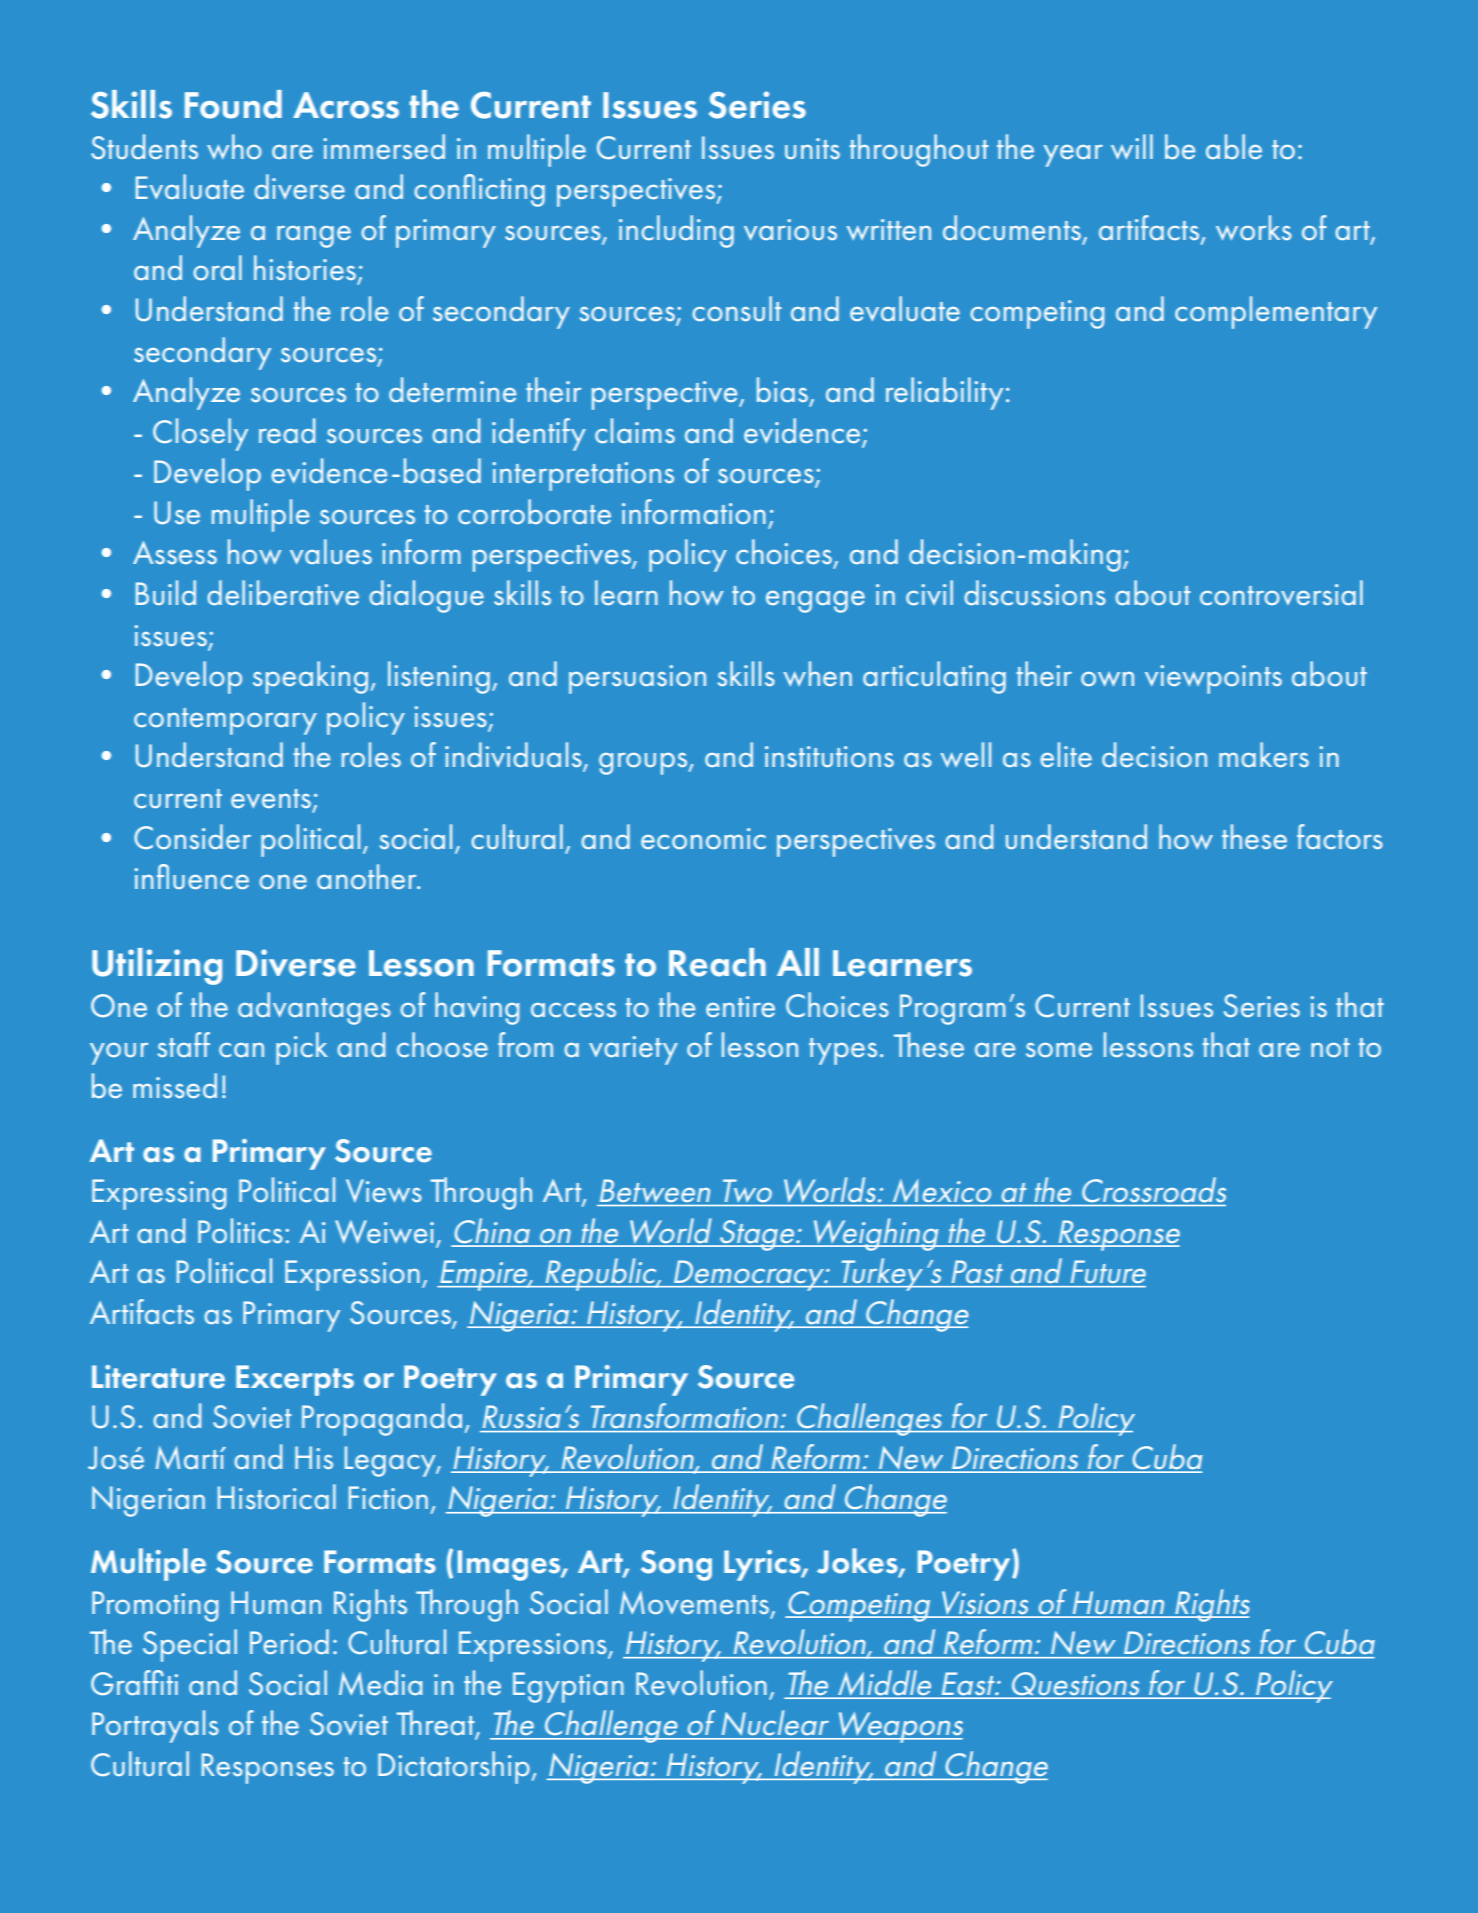 This image has height=1913, width=1478. Describe the element at coordinates (1059, 1050) in the image. I see `some` at that location.
